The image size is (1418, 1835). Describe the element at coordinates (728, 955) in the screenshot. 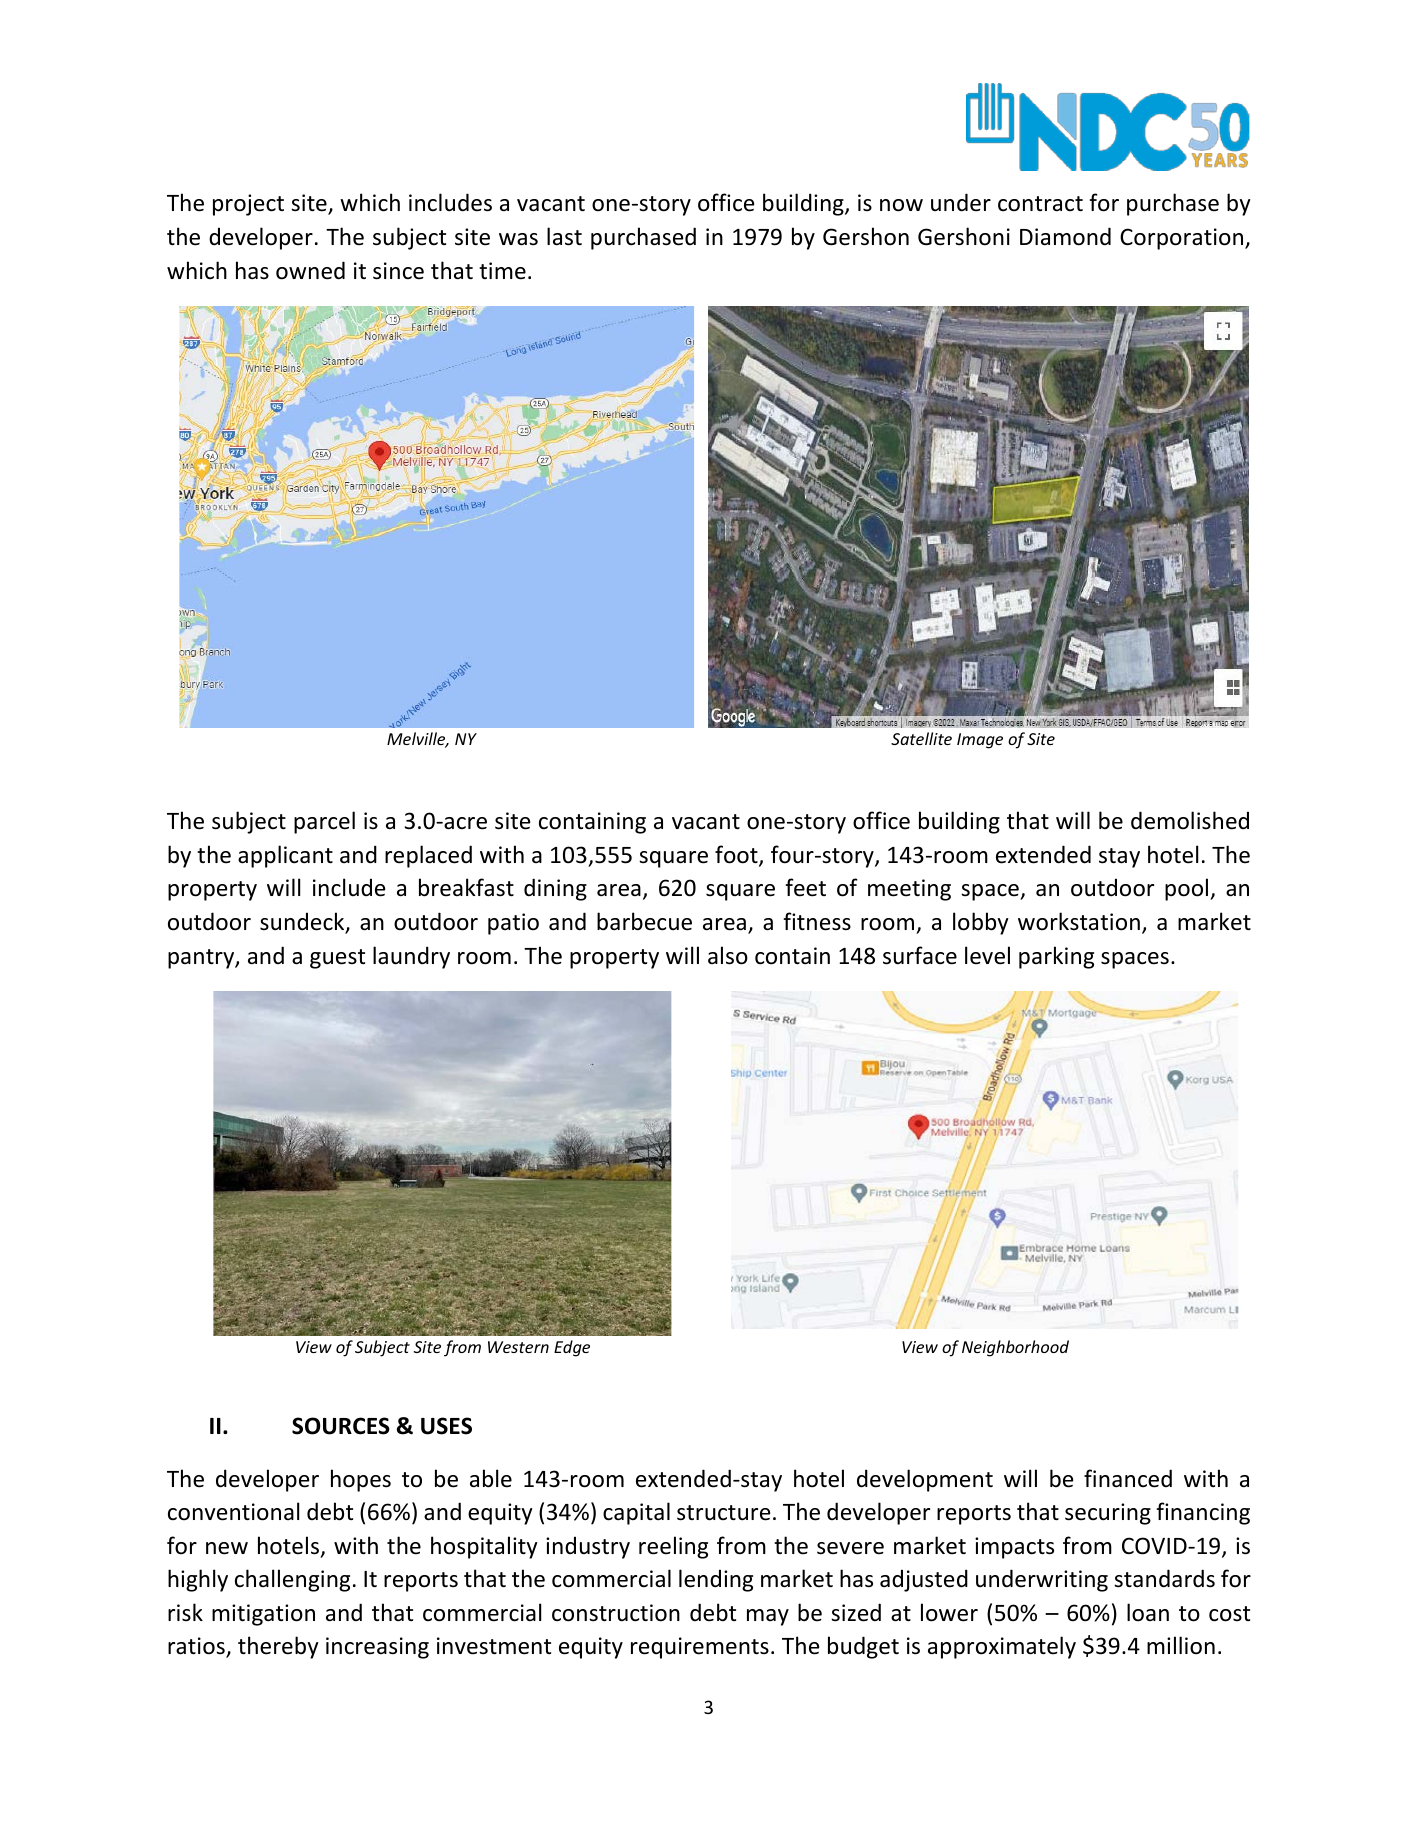

I see `also` at that location.
